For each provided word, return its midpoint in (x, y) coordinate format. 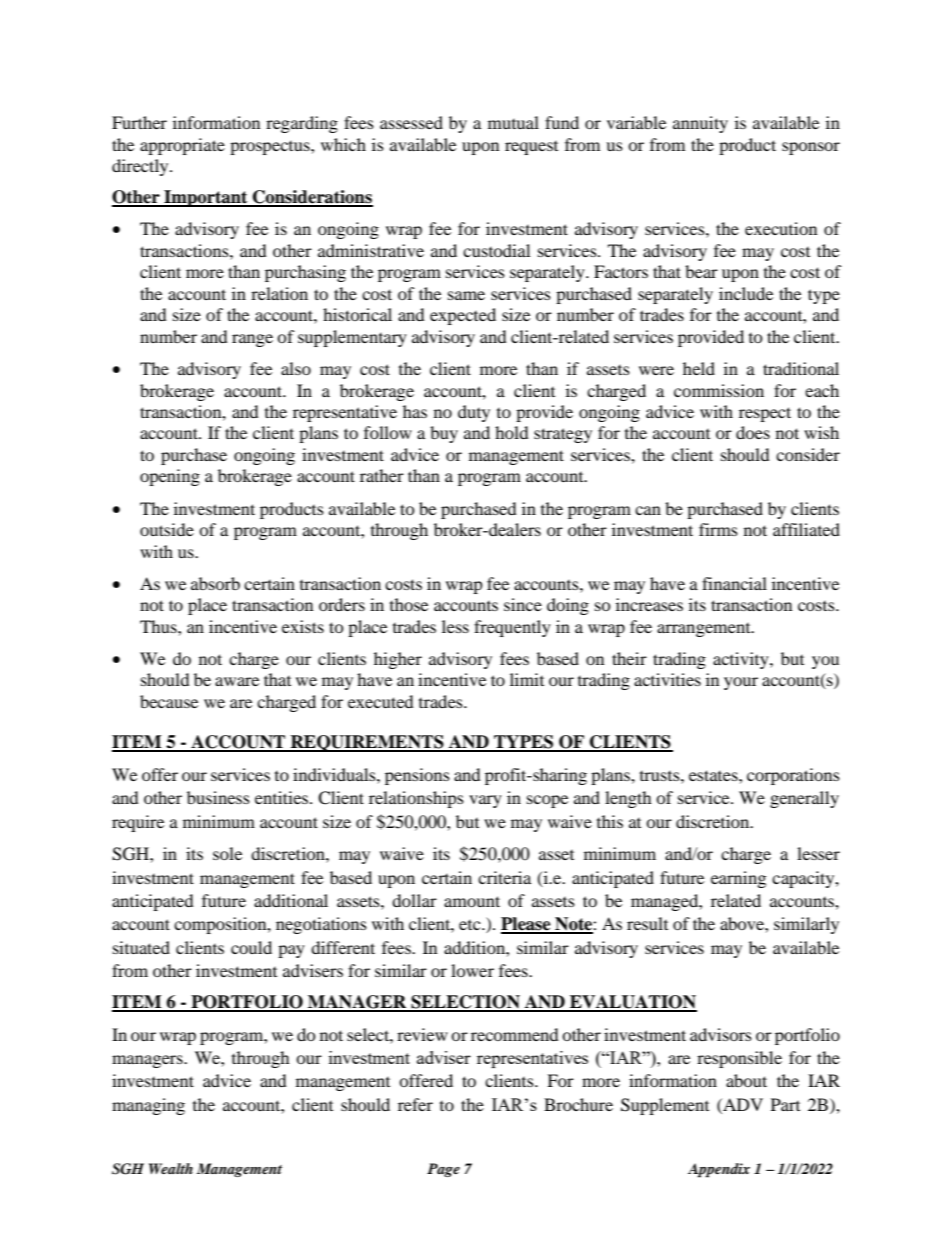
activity (742, 660)
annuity (700, 124)
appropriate (182, 146)
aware (237, 681)
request (531, 148)
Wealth (171, 1168)
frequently (512, 628)
